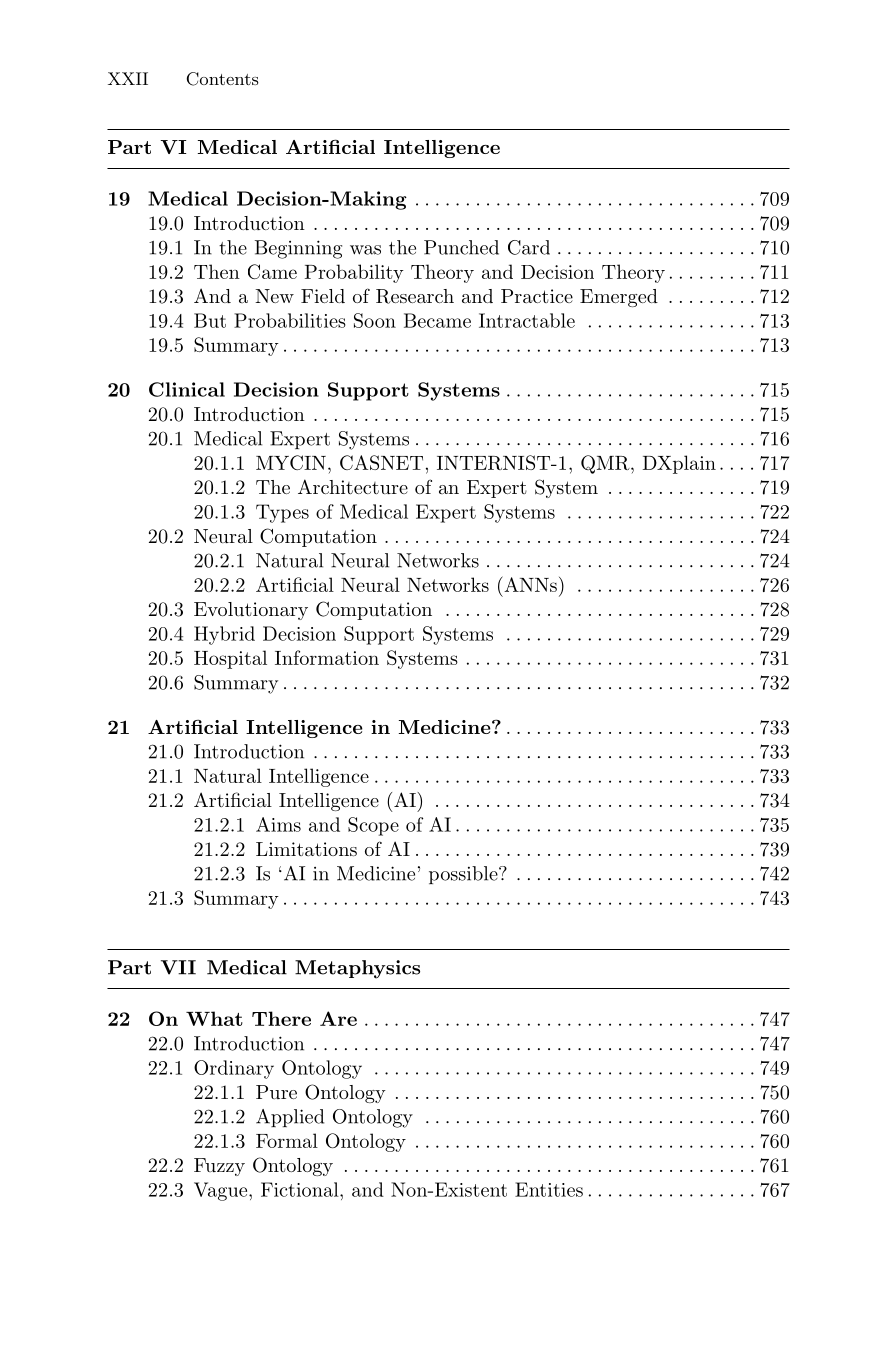  Describe the element at coordinates (549, 1189) in the screenshot. I see `Entities` at that location.
